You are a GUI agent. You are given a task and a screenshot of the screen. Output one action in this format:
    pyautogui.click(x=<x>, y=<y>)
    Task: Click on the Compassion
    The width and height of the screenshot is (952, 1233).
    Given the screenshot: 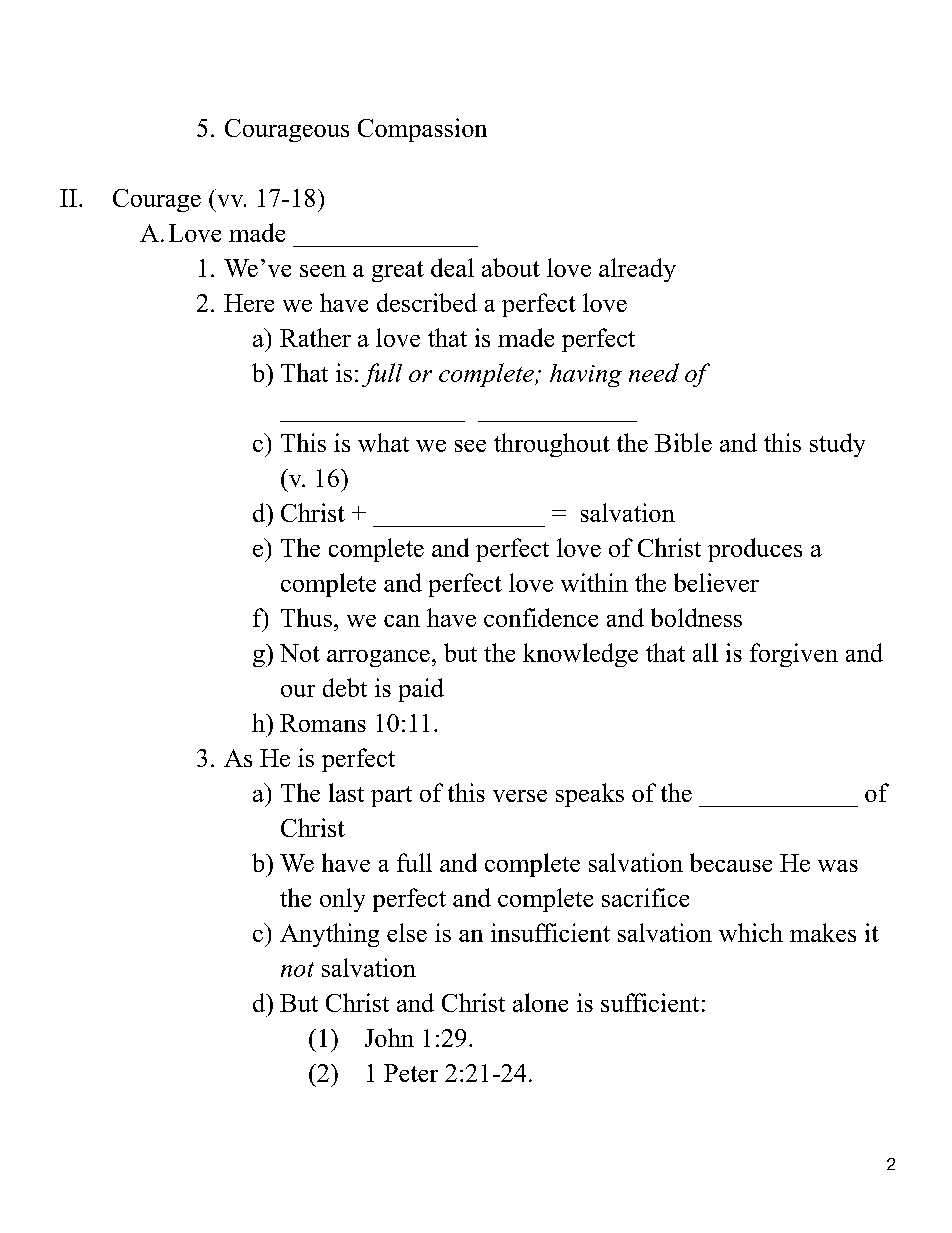 What is the action you would take?
    pyautogui.click(x=422, y=130)
